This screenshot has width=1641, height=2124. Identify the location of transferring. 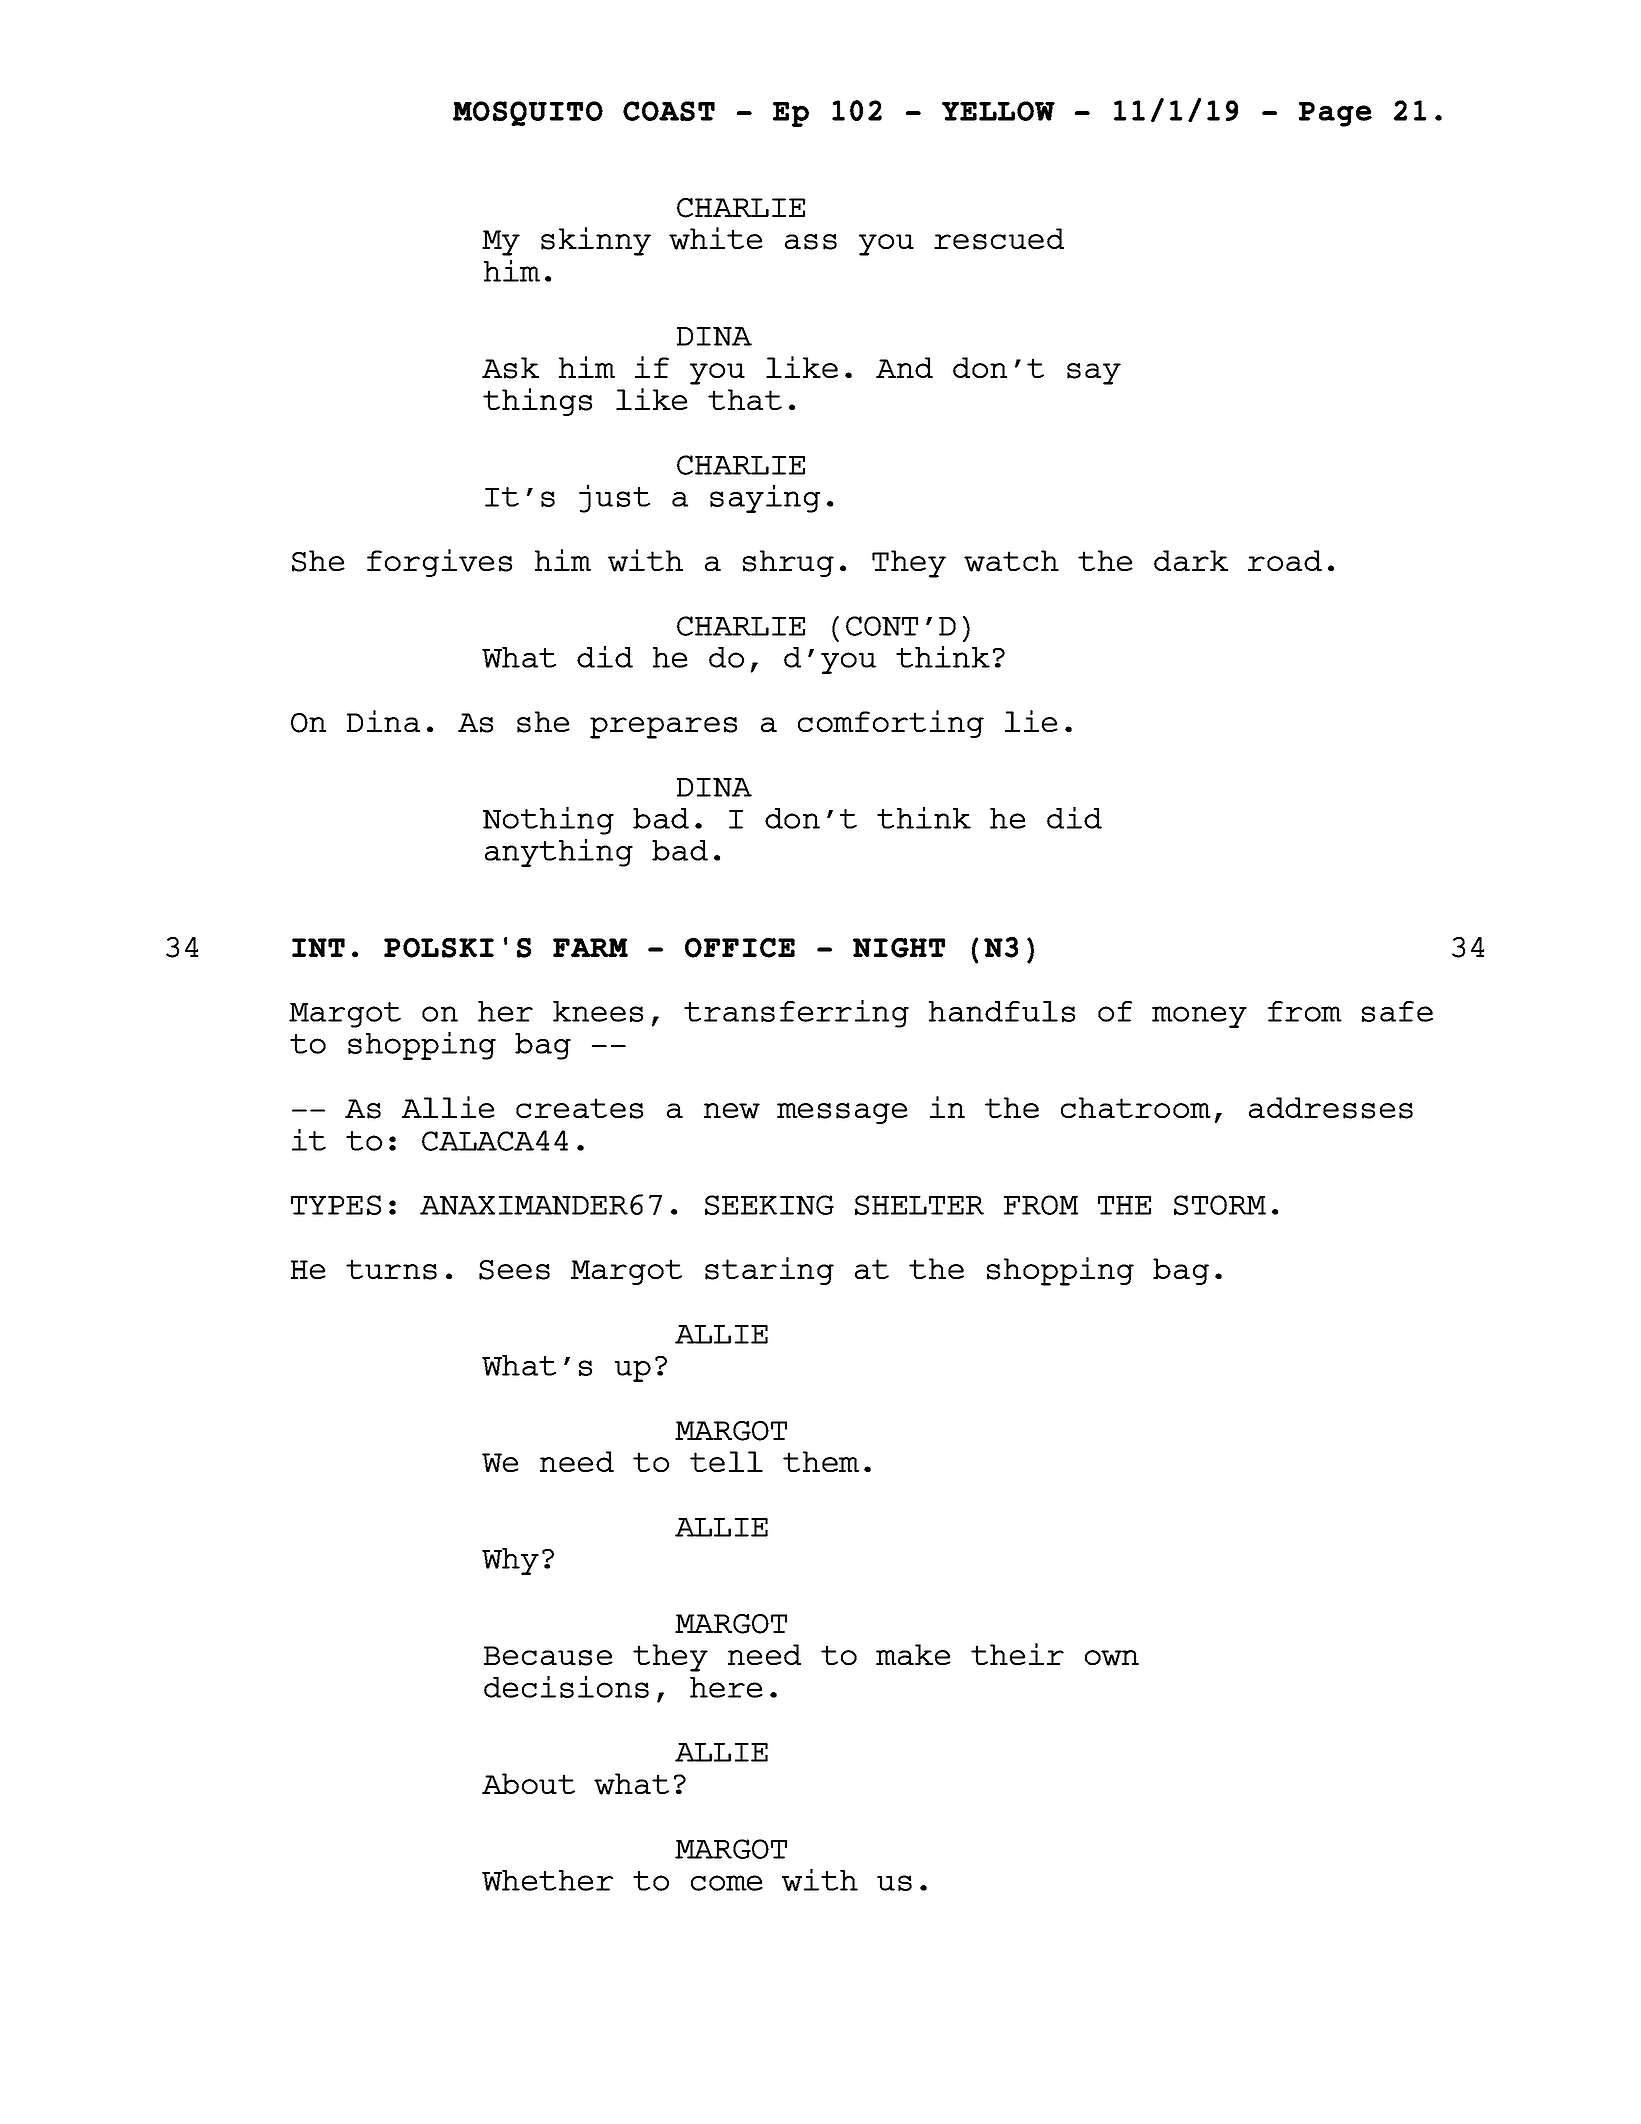
(796, 1013).
